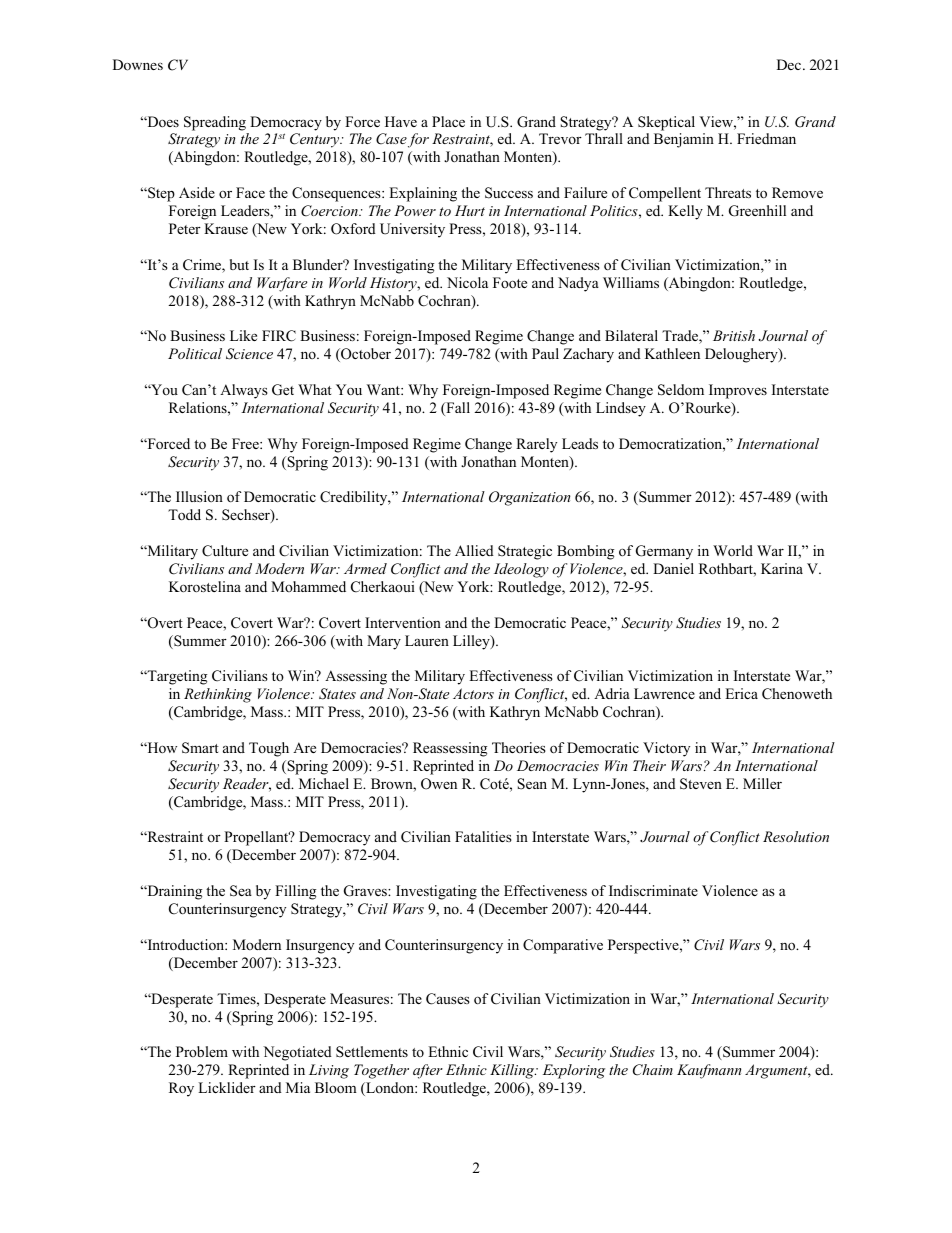 This screenshot has height=1233, width=952. Describe the element at coordinates (257, 838) in the screenshot. I see `Propellant` at that location.
